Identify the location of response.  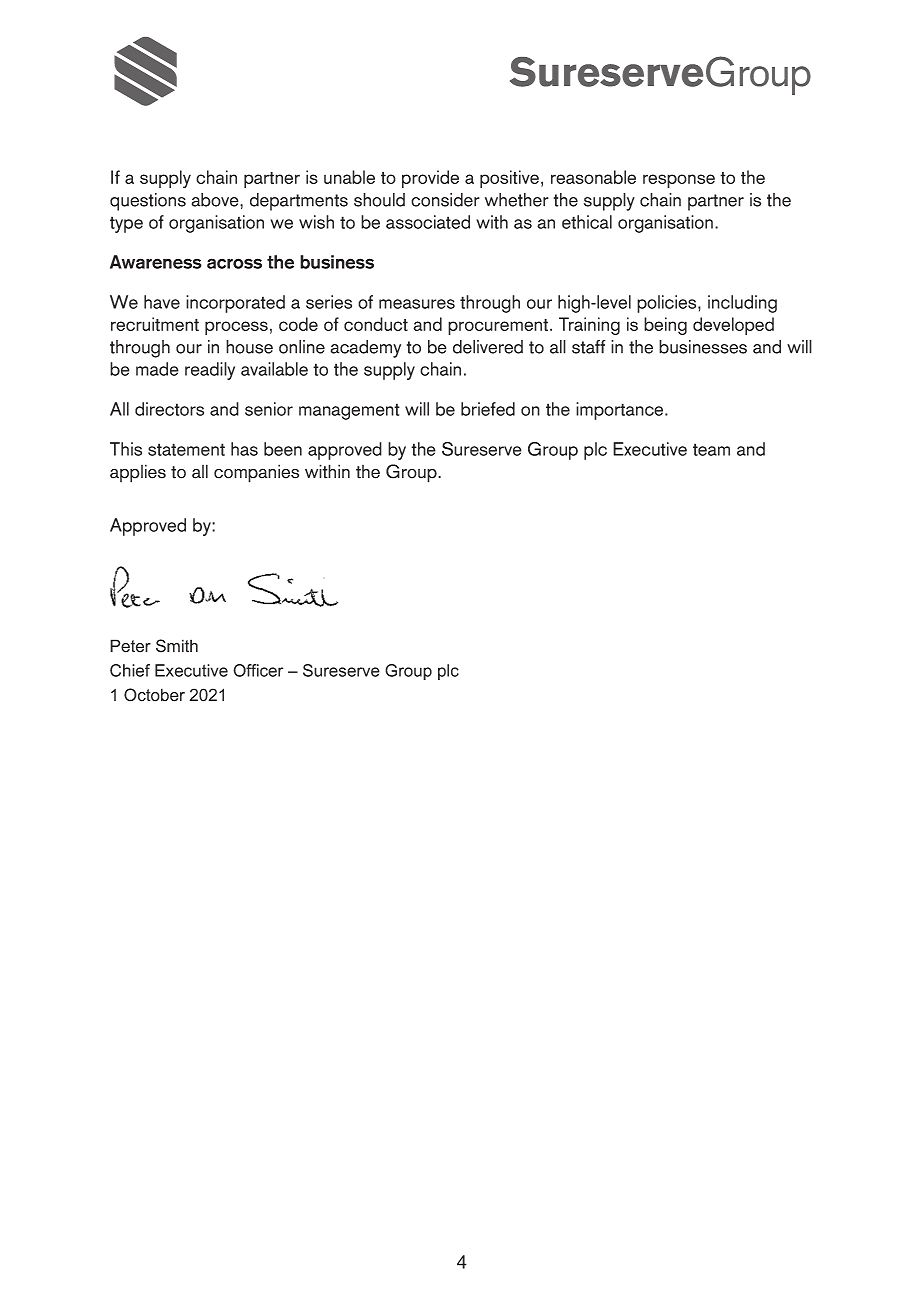
(679, 181).
